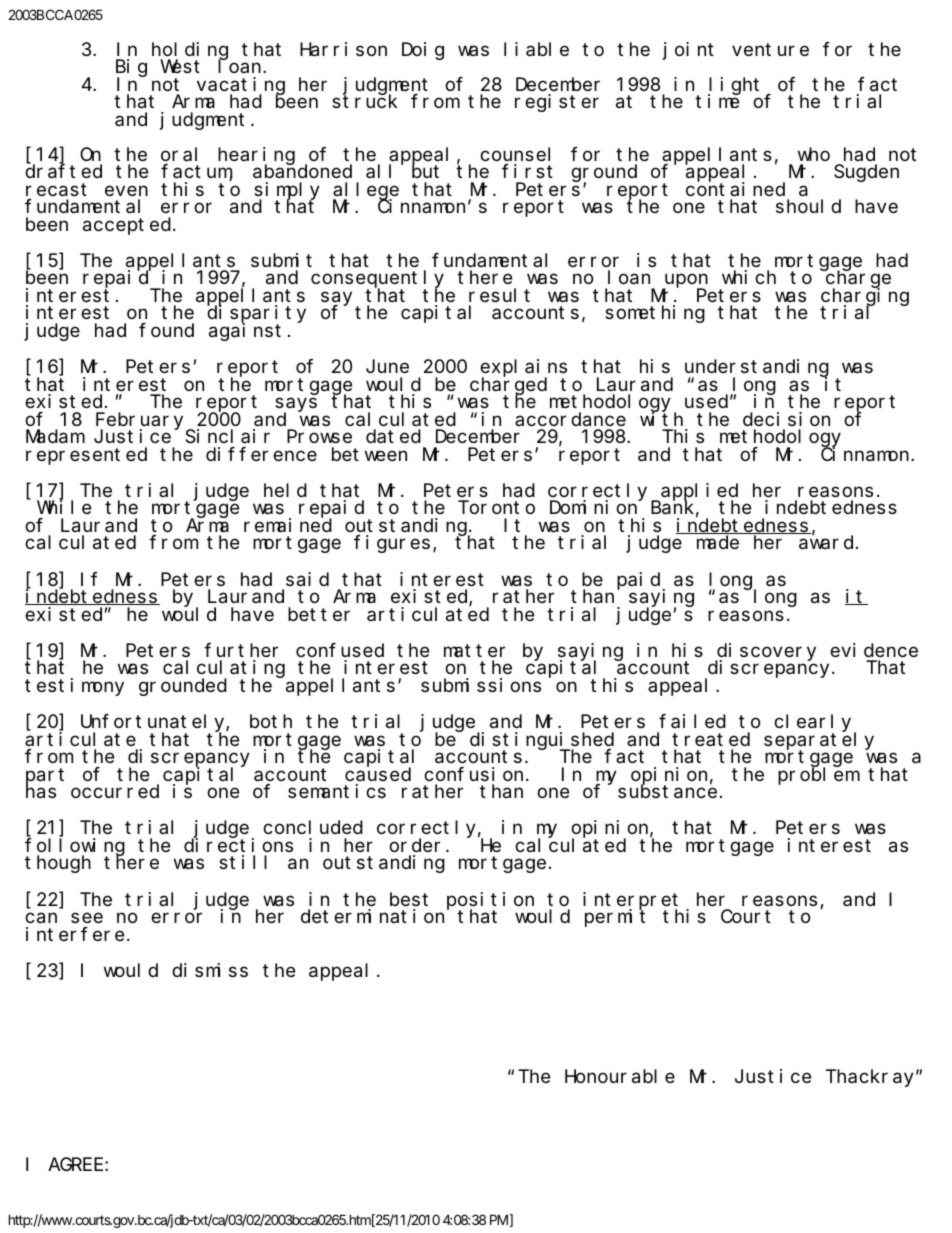 This document has height=1233, width=952. What do you see at coordinates (757, 369) in the document?
I see `understanding` at bounding box center [757, 369].
